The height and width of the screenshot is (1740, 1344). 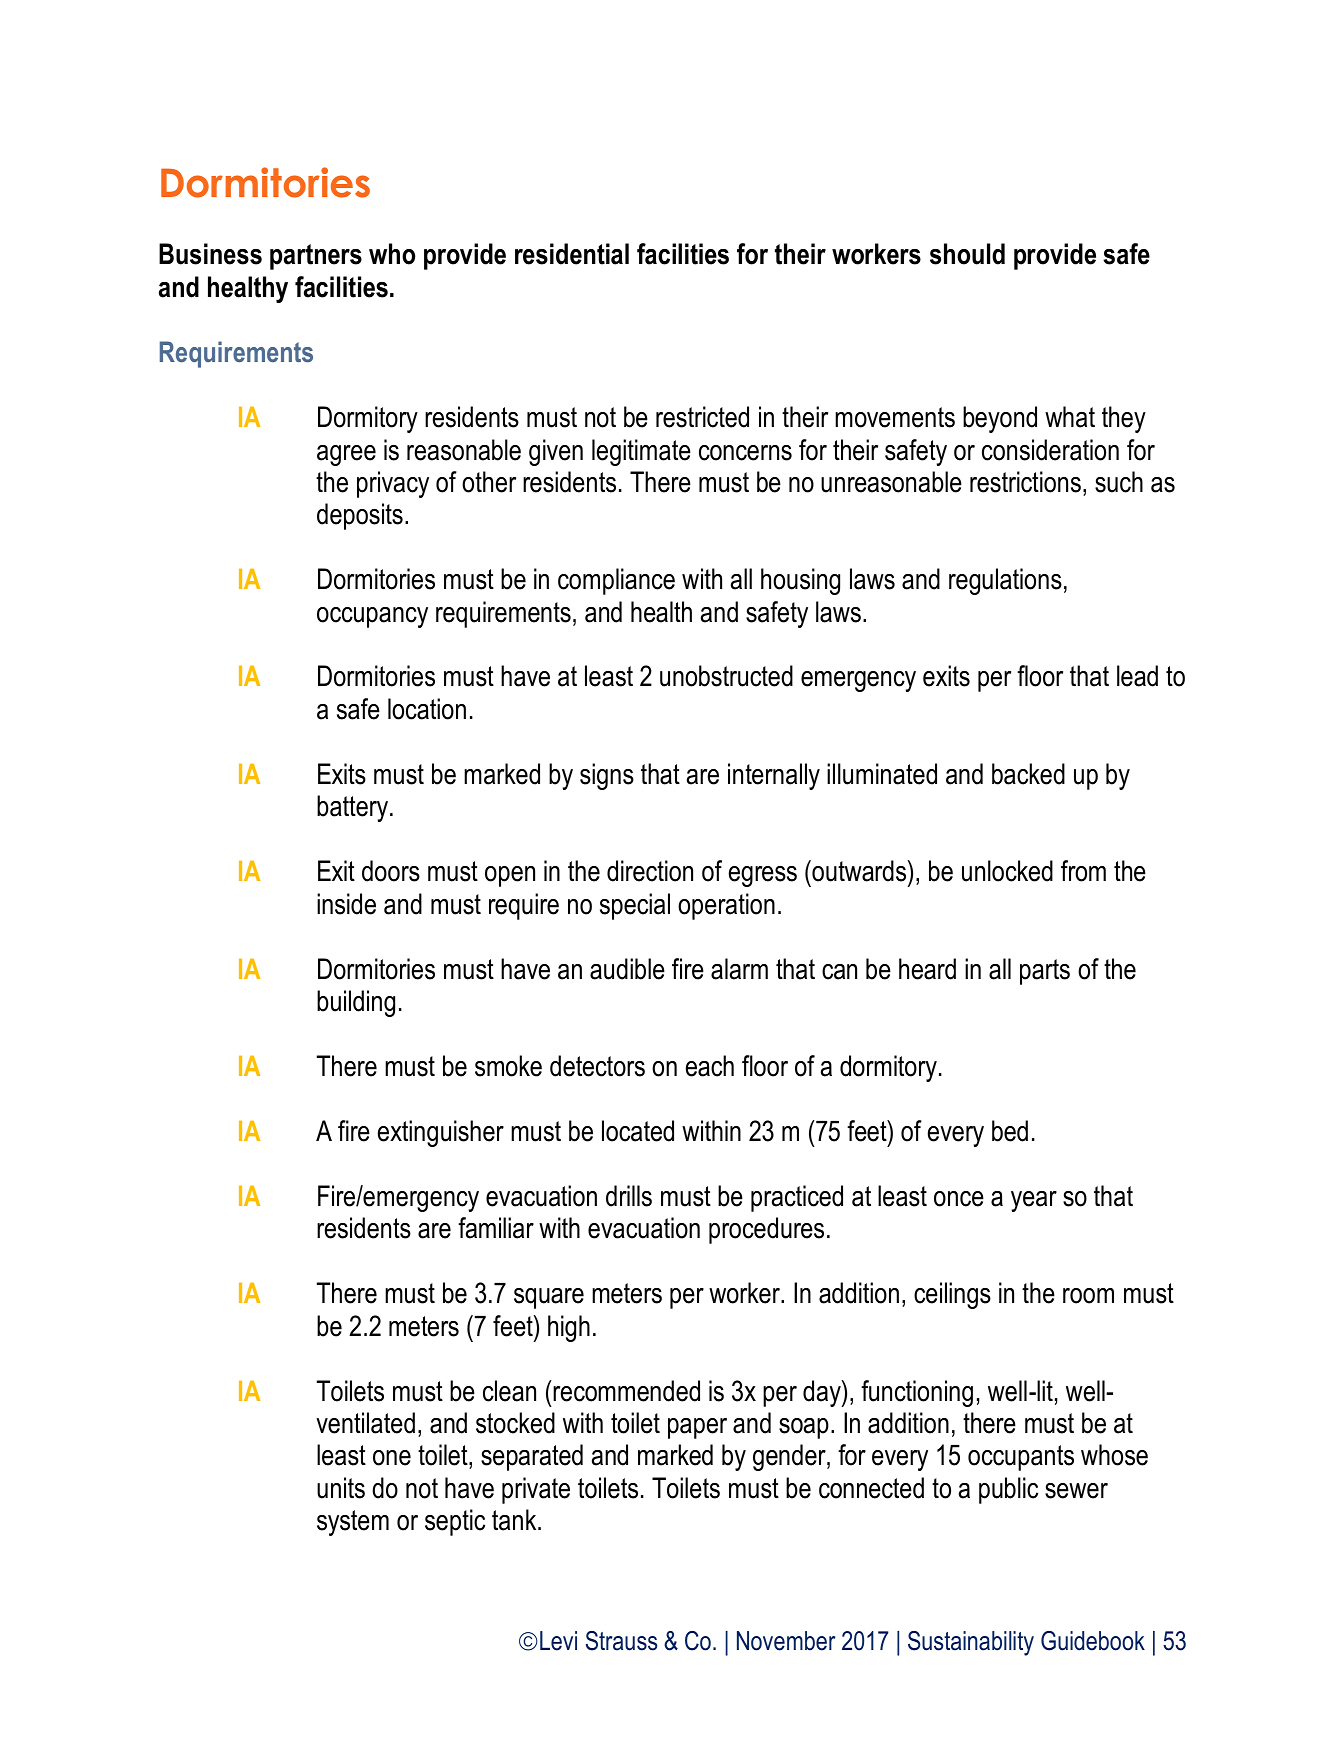 What do you see at coordinates (1028, 774) in the screenshot?
I see `backed` at bounding box center [1028, 774].
